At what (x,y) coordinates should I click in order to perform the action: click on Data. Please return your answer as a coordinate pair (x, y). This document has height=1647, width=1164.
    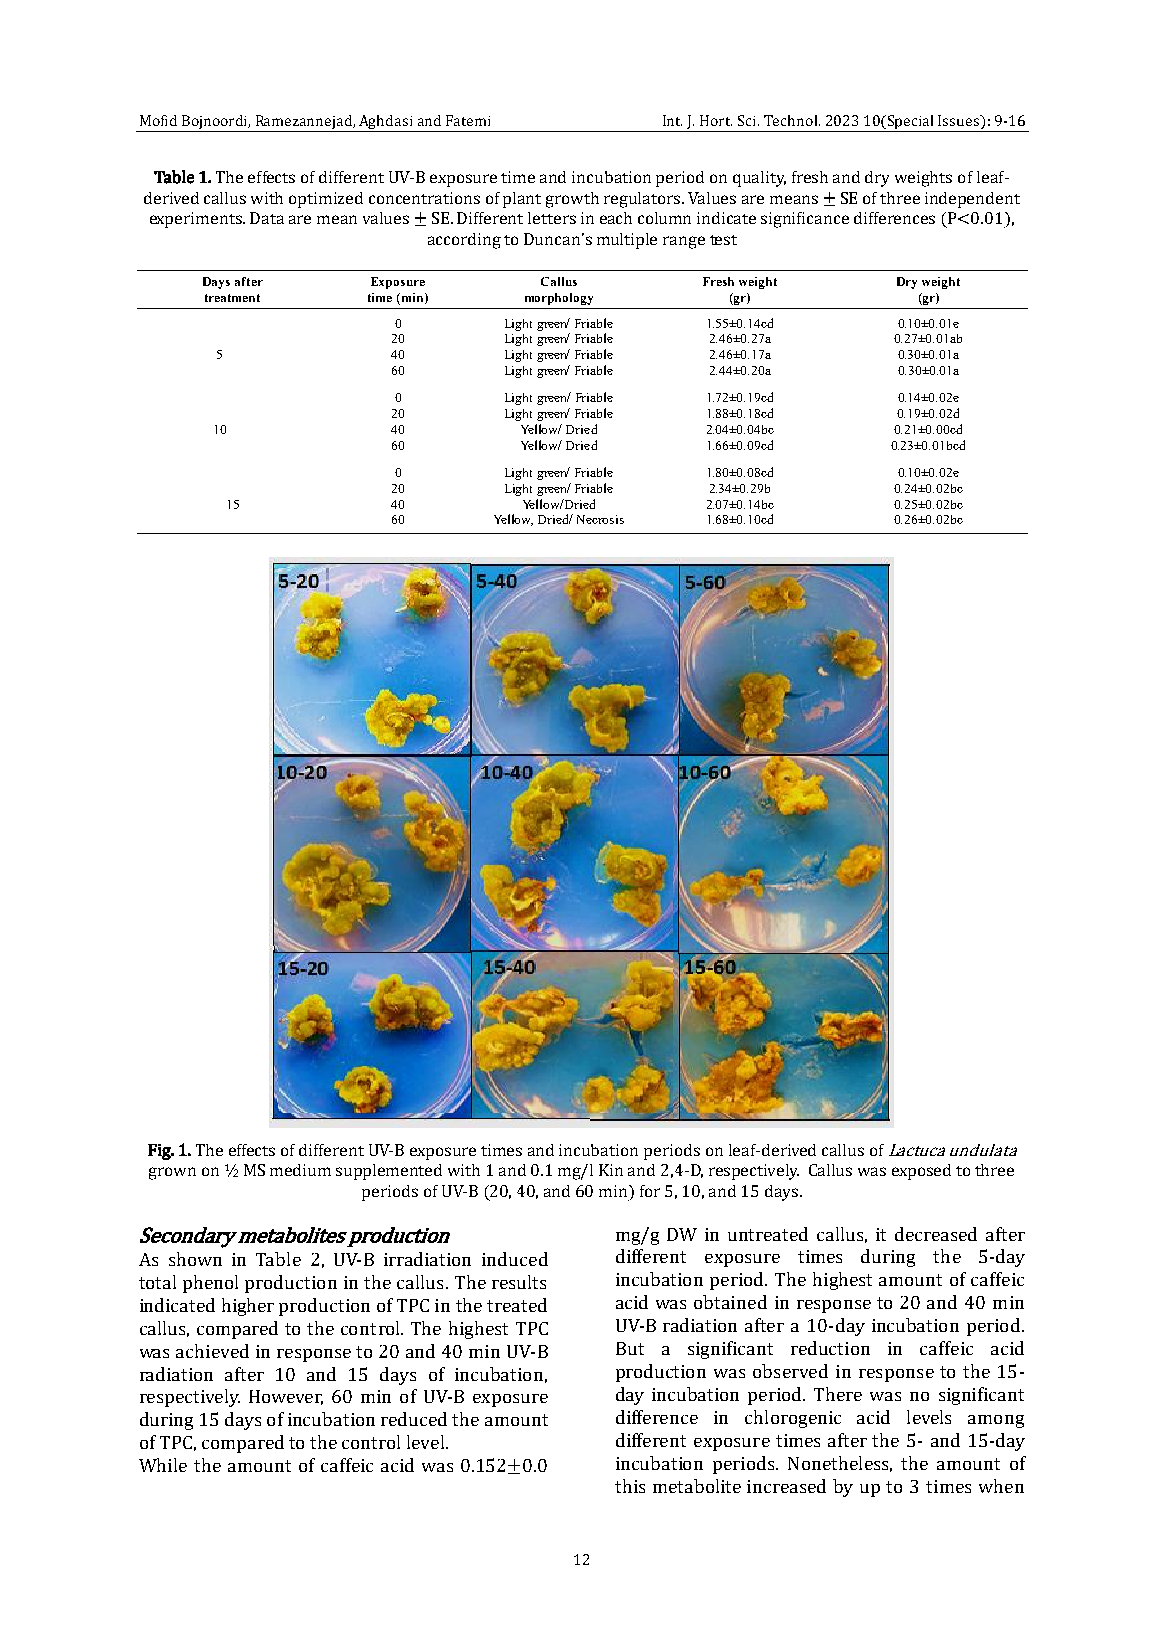
    Looking at the image, I should click on (267, 218).
